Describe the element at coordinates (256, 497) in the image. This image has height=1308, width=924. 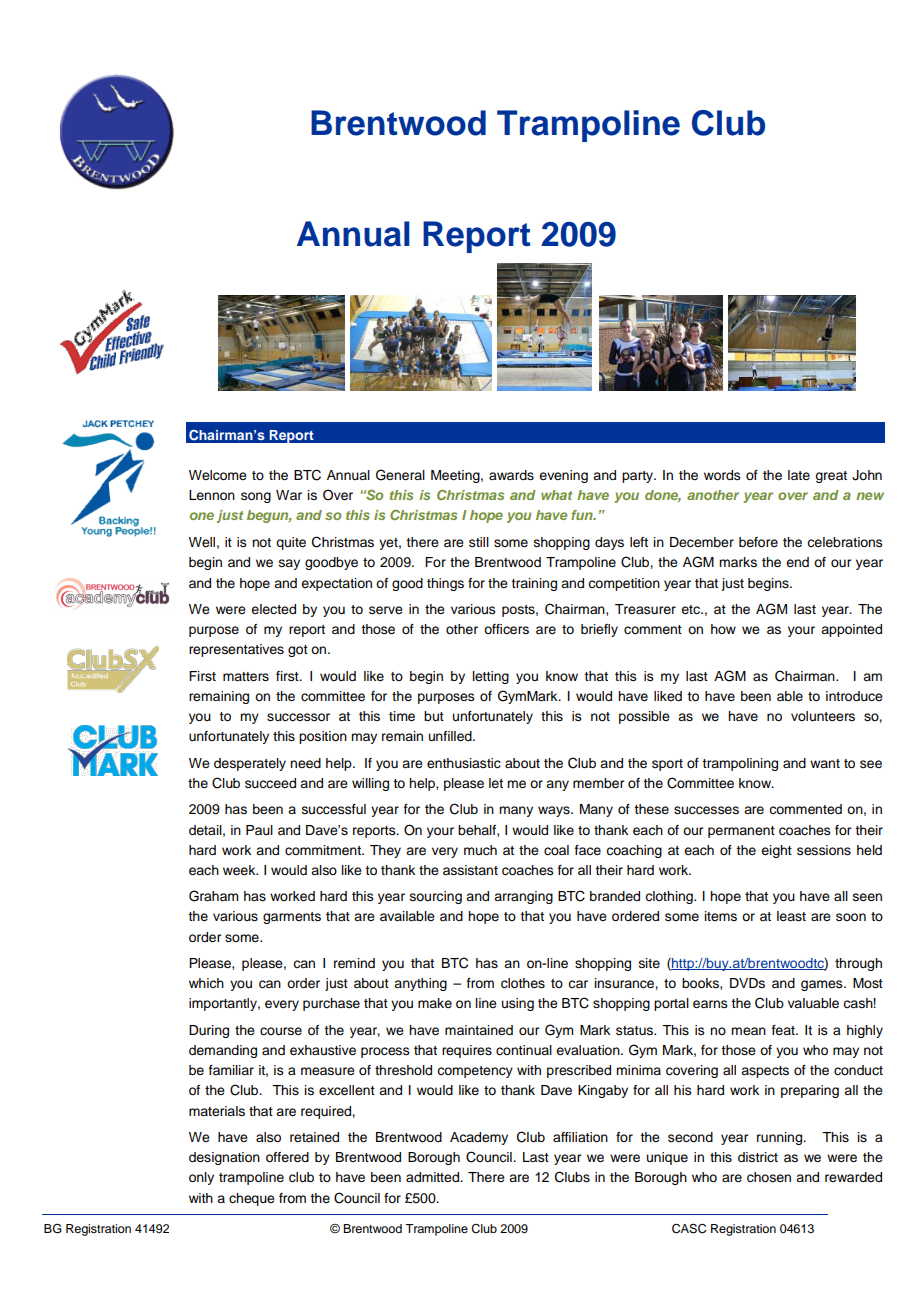
I see `song` at that location.
